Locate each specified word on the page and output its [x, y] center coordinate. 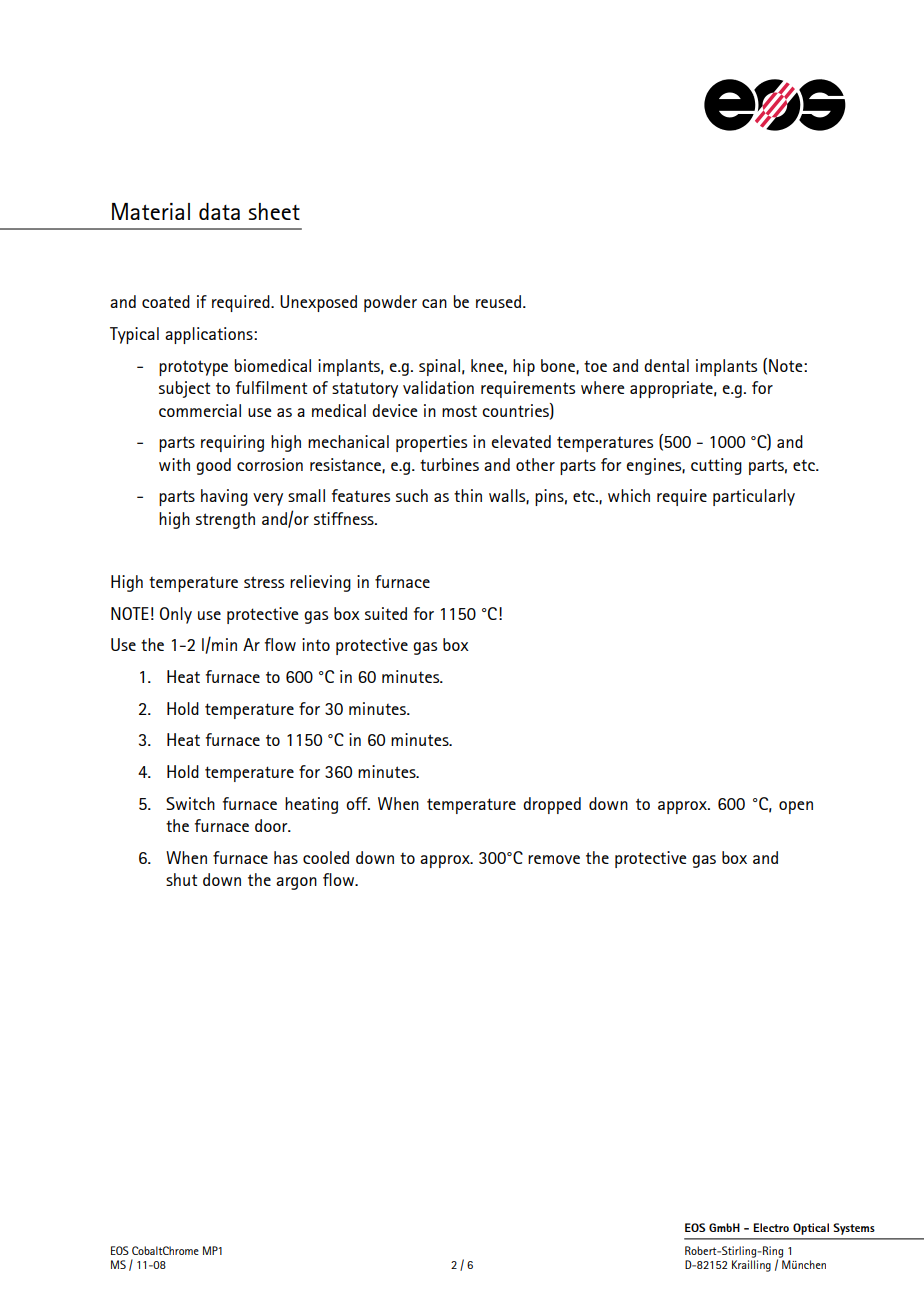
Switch [190, 803]
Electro [771, 1227]
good [213, 466]
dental [666, 365]
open [796, 807]
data [219, 211]
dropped [552, 805]
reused [498, 301]
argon [296, 883]
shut [181, 879]
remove [554, 859]
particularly [754, 497]
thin [468, 495]
